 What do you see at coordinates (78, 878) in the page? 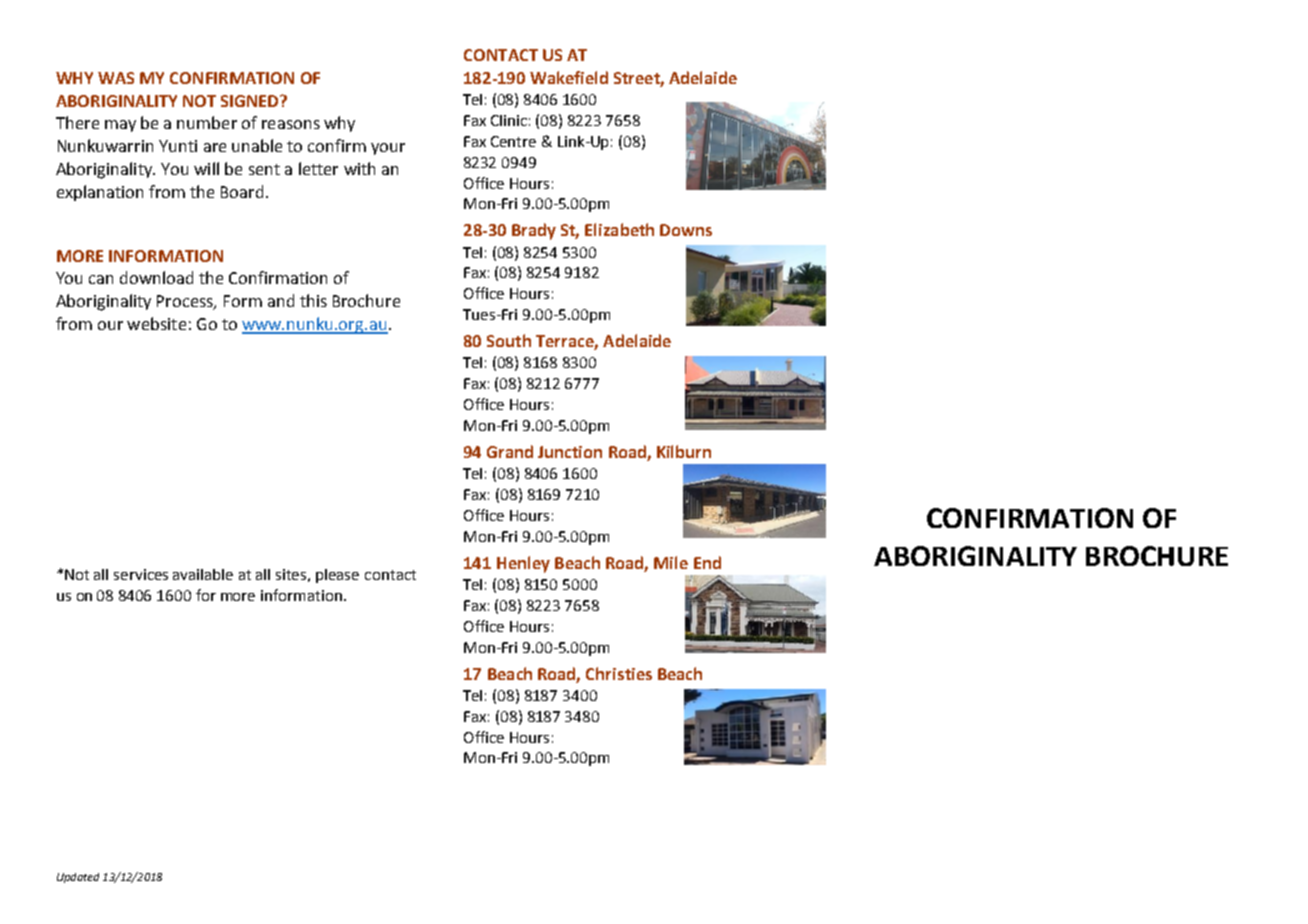
I see `Updated` at bounding box center [78, 878].
